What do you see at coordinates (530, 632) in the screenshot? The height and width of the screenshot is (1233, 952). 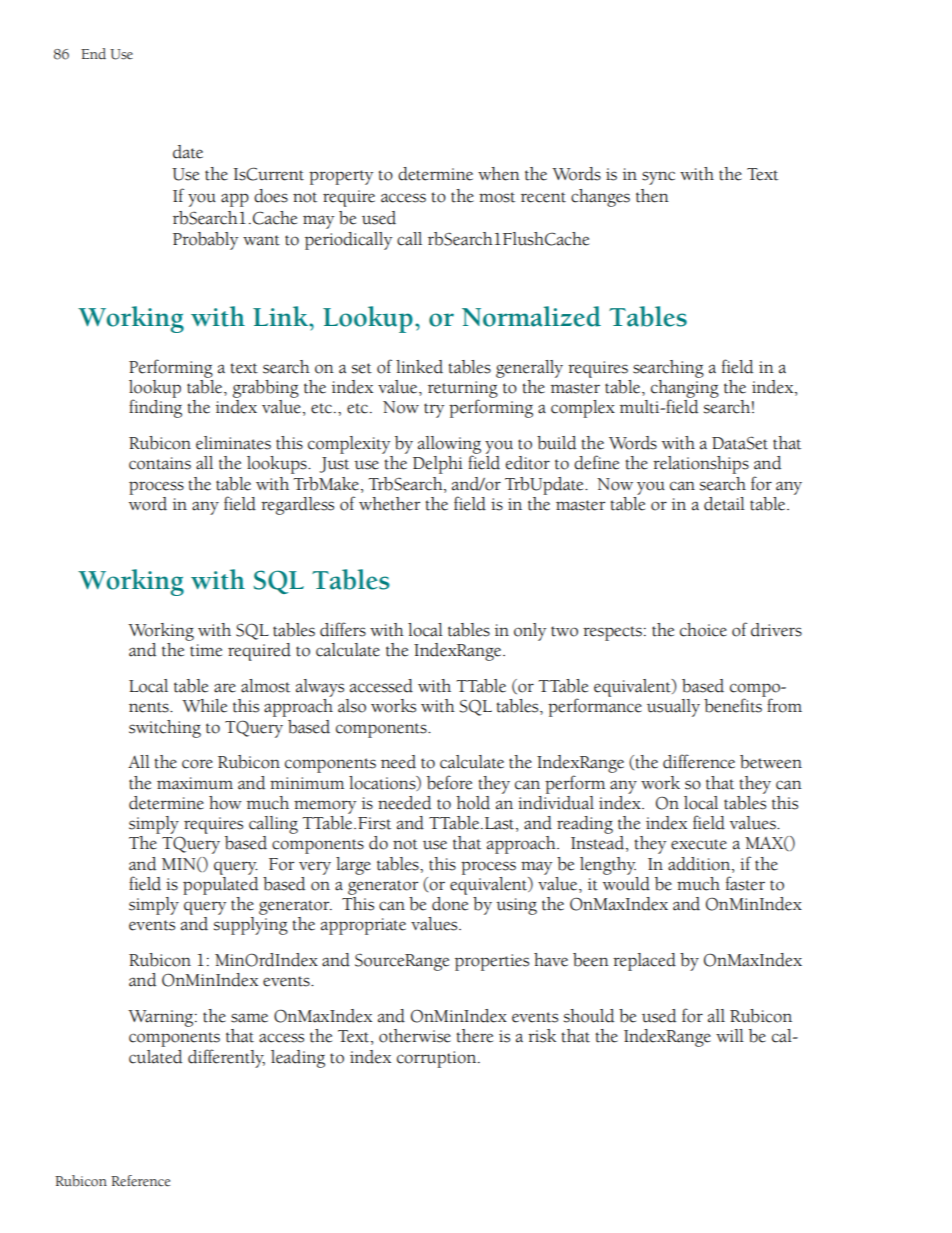 I see `only` at bounding box center [530, 632].
